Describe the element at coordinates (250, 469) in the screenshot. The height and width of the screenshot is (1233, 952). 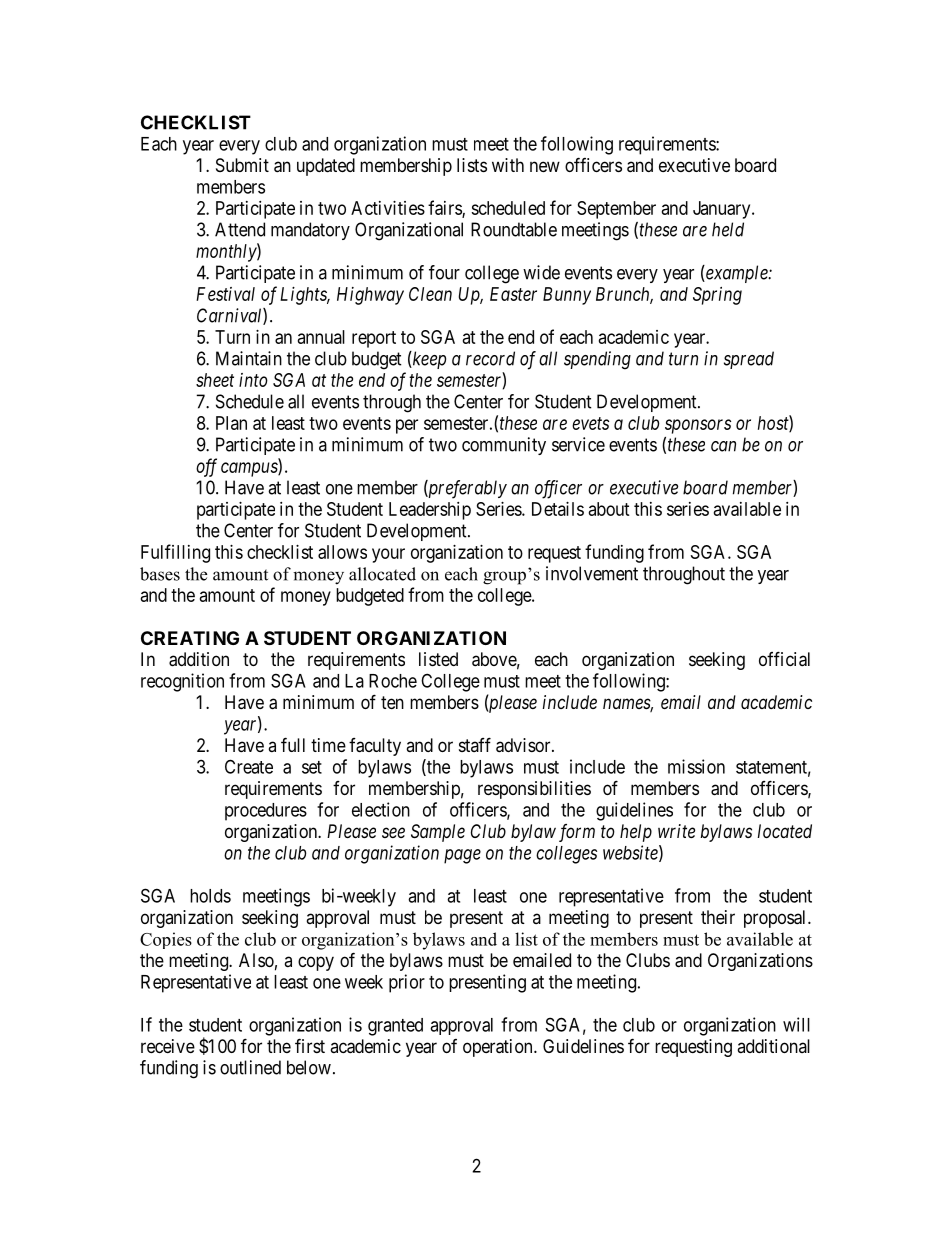
I see `campus` at that location.
